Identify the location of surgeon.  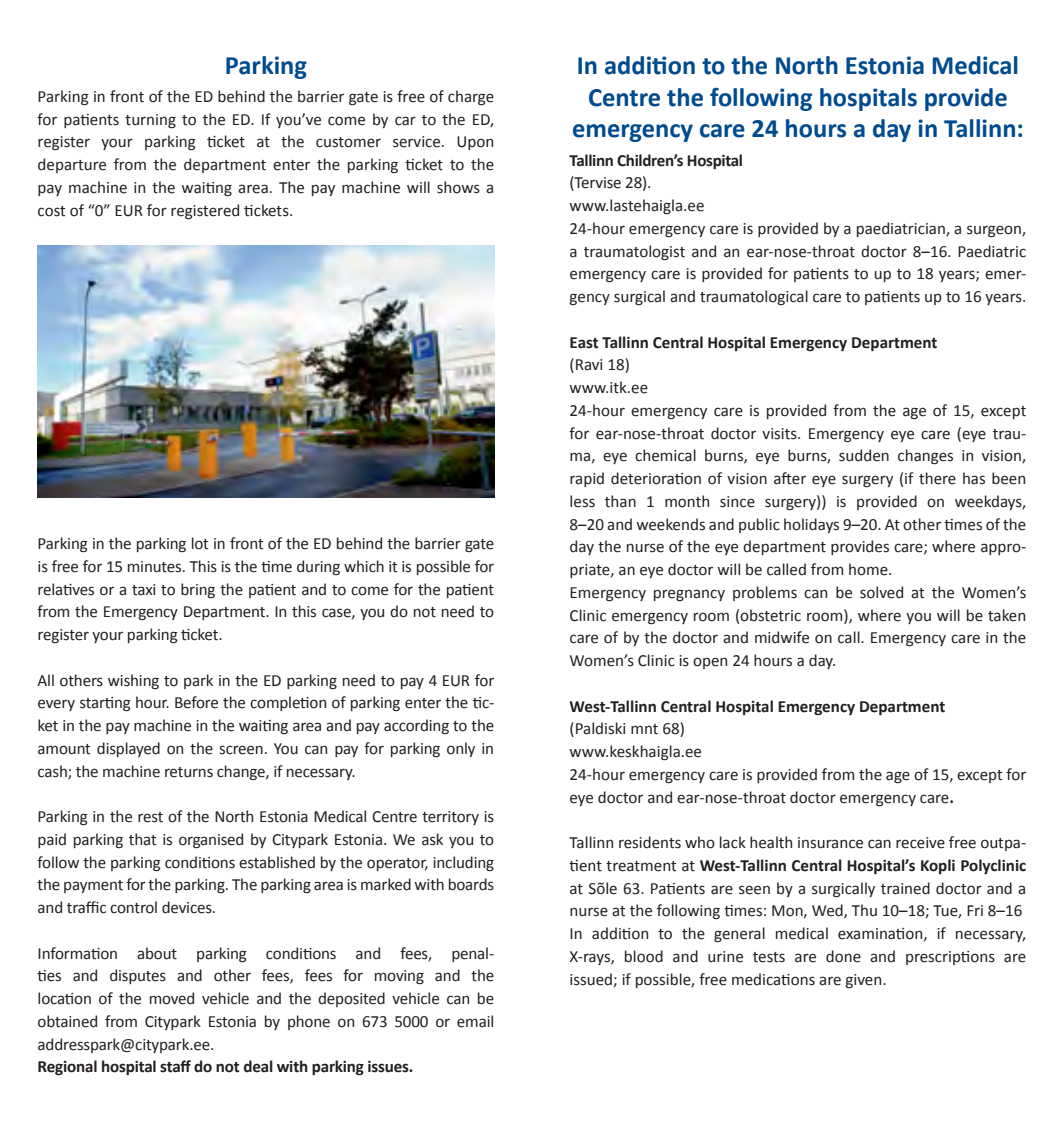
(995, 231).
